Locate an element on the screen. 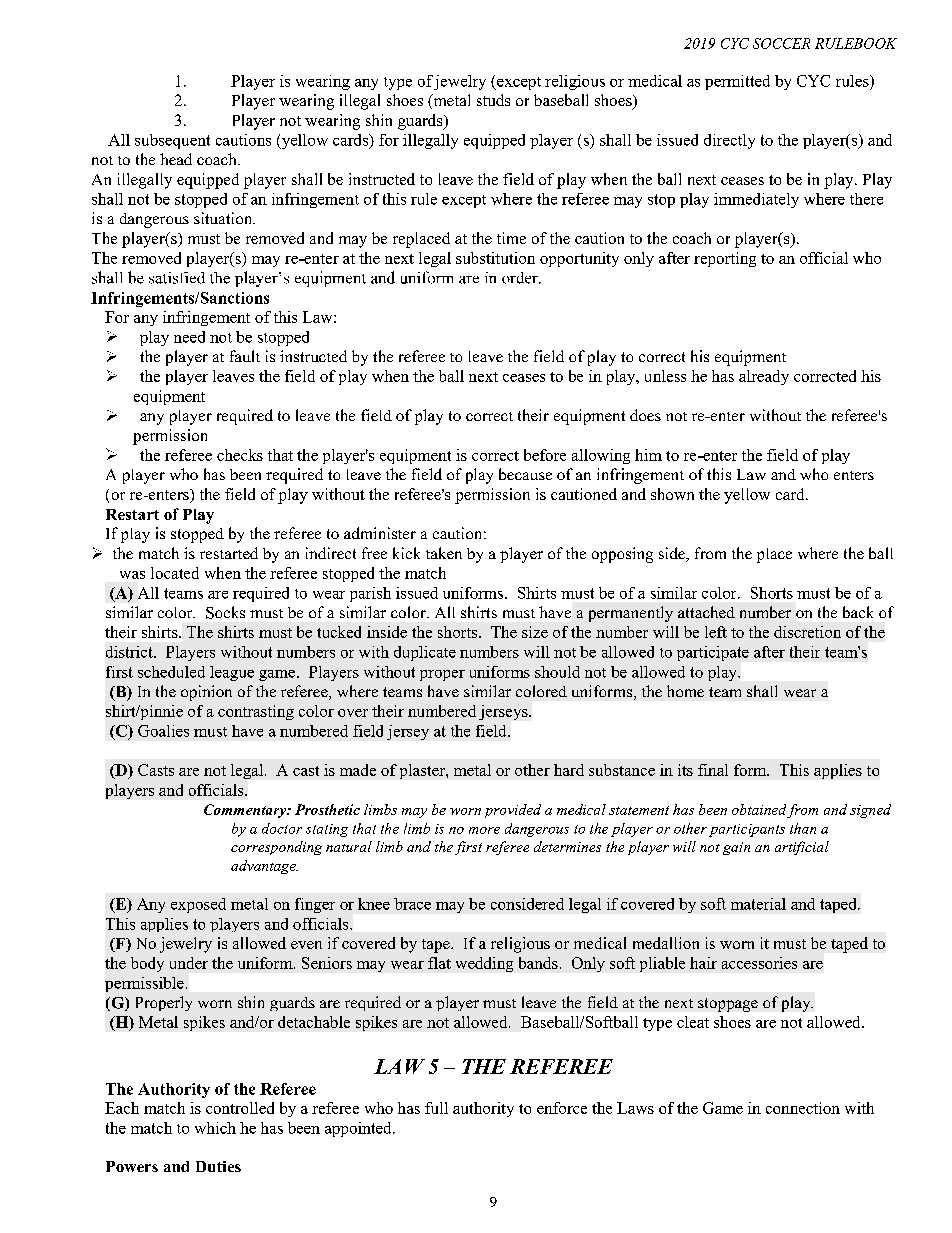 The height and width of the screenshot is (1233, 952). need is located at coordinates (189, 337).
